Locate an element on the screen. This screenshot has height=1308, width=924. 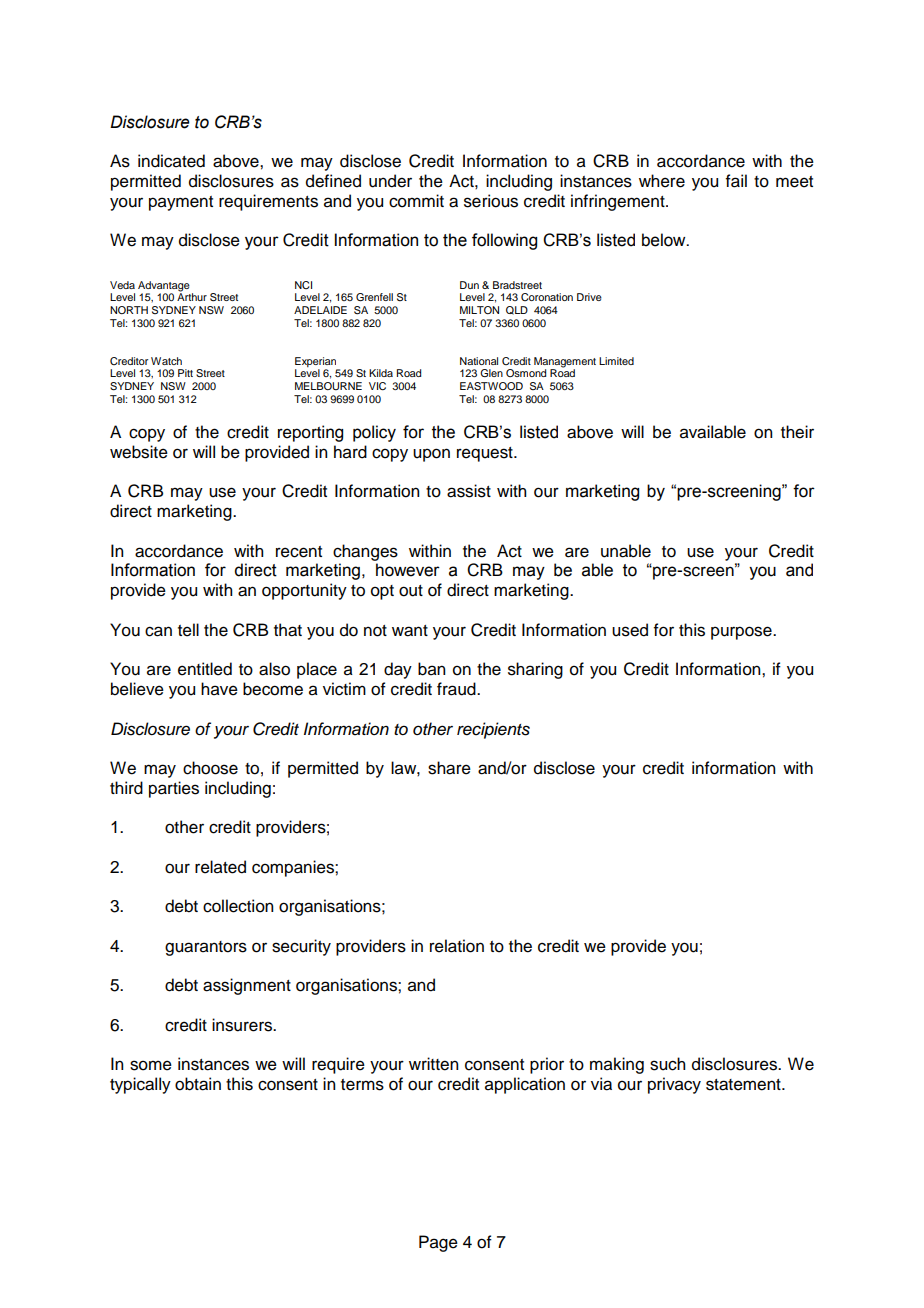
purpose is located at coordinates (742, 633).
